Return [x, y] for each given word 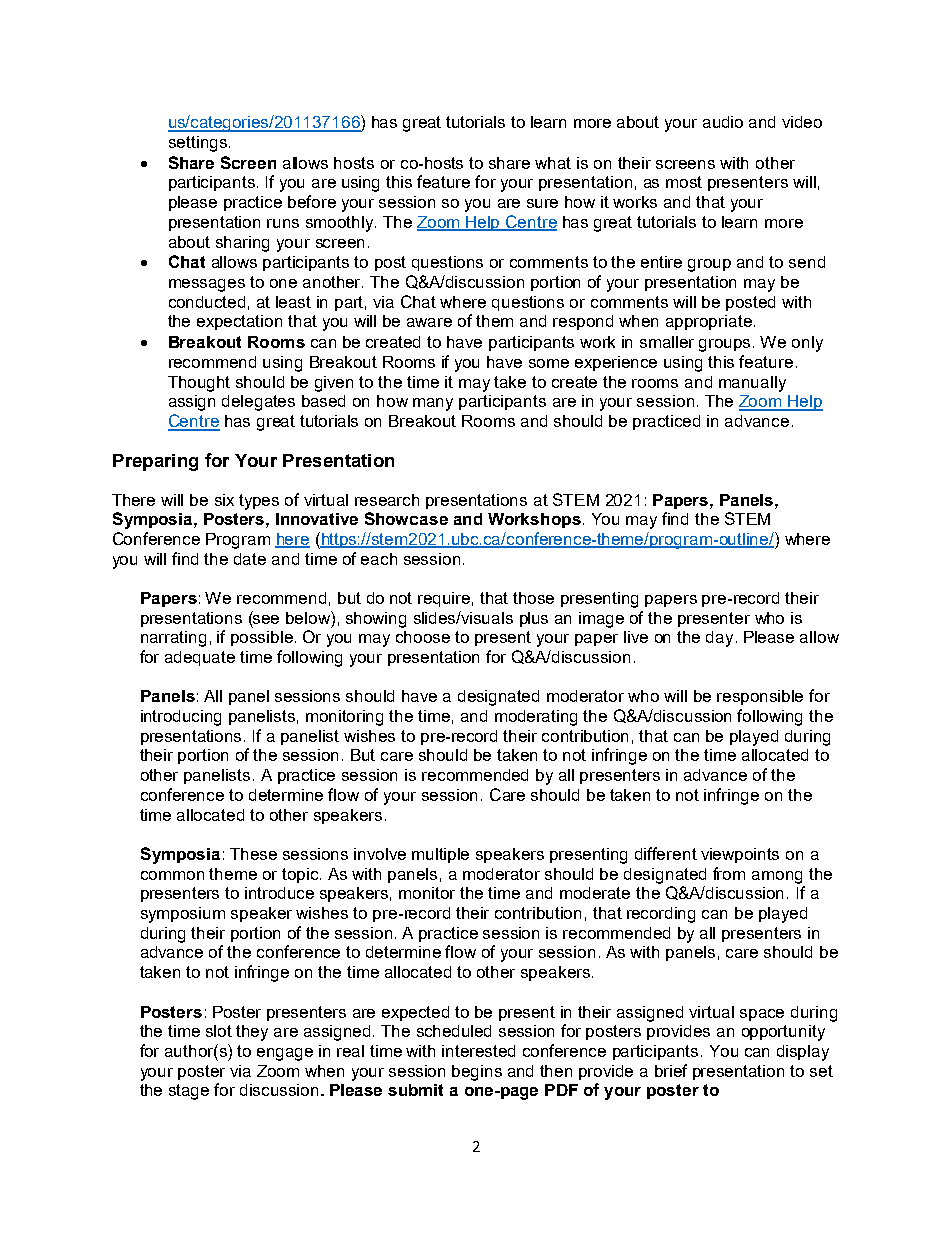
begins [477, 1073]
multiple [440, 855]
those [533, 598]
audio [723, 122]
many [433, 404]
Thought [199, 384]
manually [752, 384]
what [553, 163]
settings [198, 144]
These [253, 854]
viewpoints [740, 855]
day [719, 639]
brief [671, 1070]
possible [262, 638]
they [252, 1033]
